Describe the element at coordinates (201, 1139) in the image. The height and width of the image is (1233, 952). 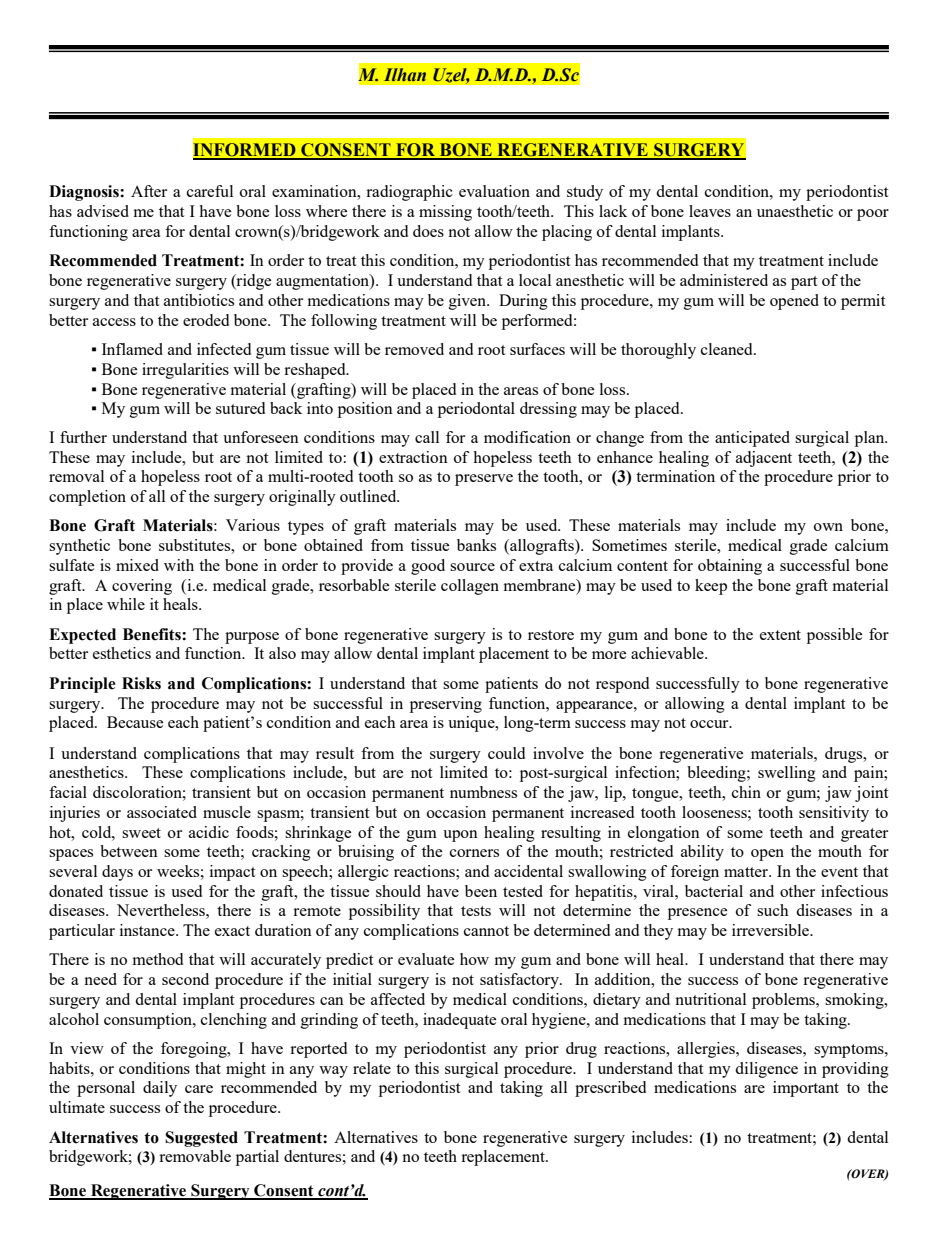
I see `Suggested` at that location.
